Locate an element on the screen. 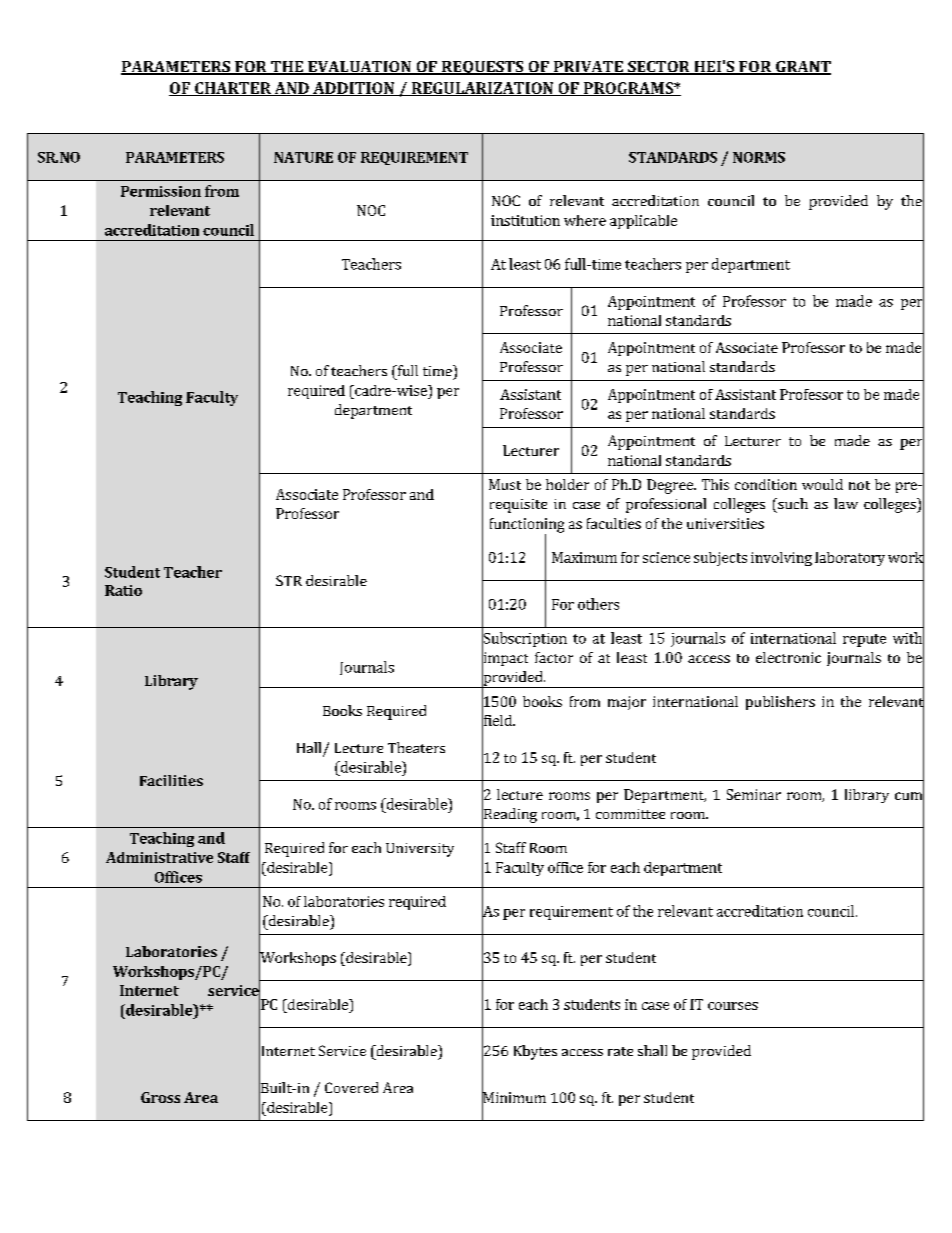 The image size is (952, 1233). Kbytes is located at coordinates (535, 1052).
